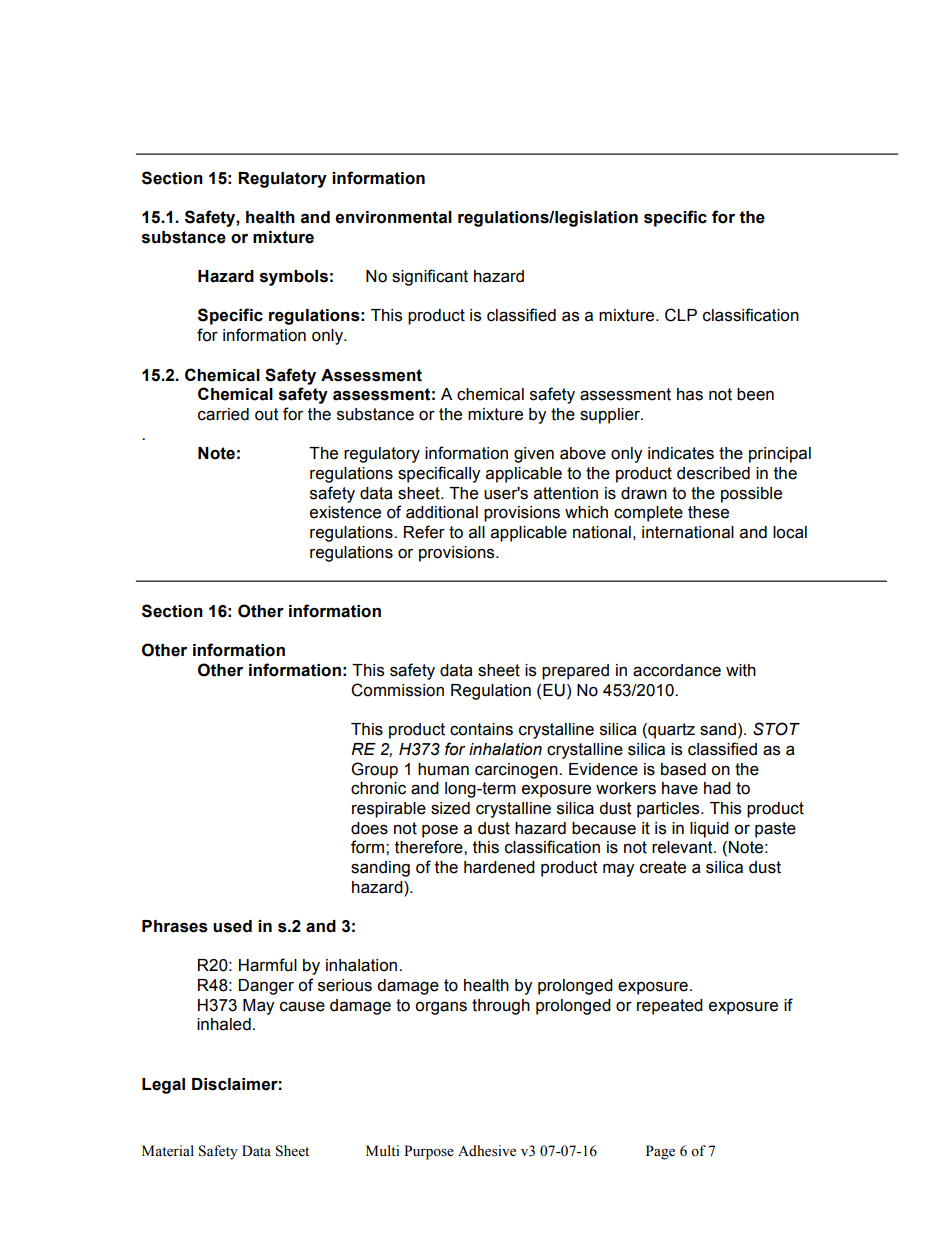 The width and height of the image is (952, 1233). Describe the element at coordinates (294, 278) in the image. I see `symbols` at that location.
